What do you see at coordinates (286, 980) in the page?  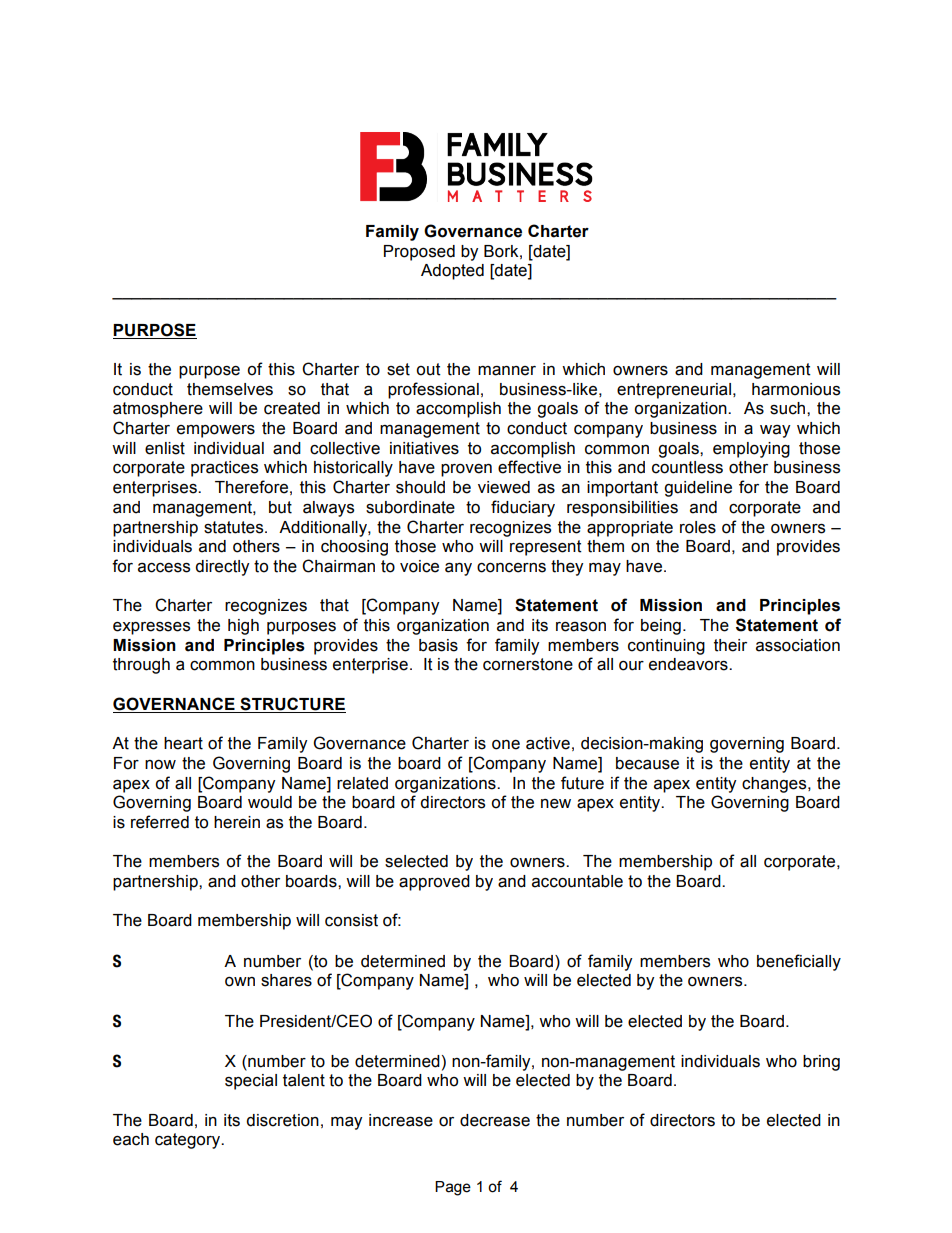 I see `shares` at bounding box center [286, 980].
